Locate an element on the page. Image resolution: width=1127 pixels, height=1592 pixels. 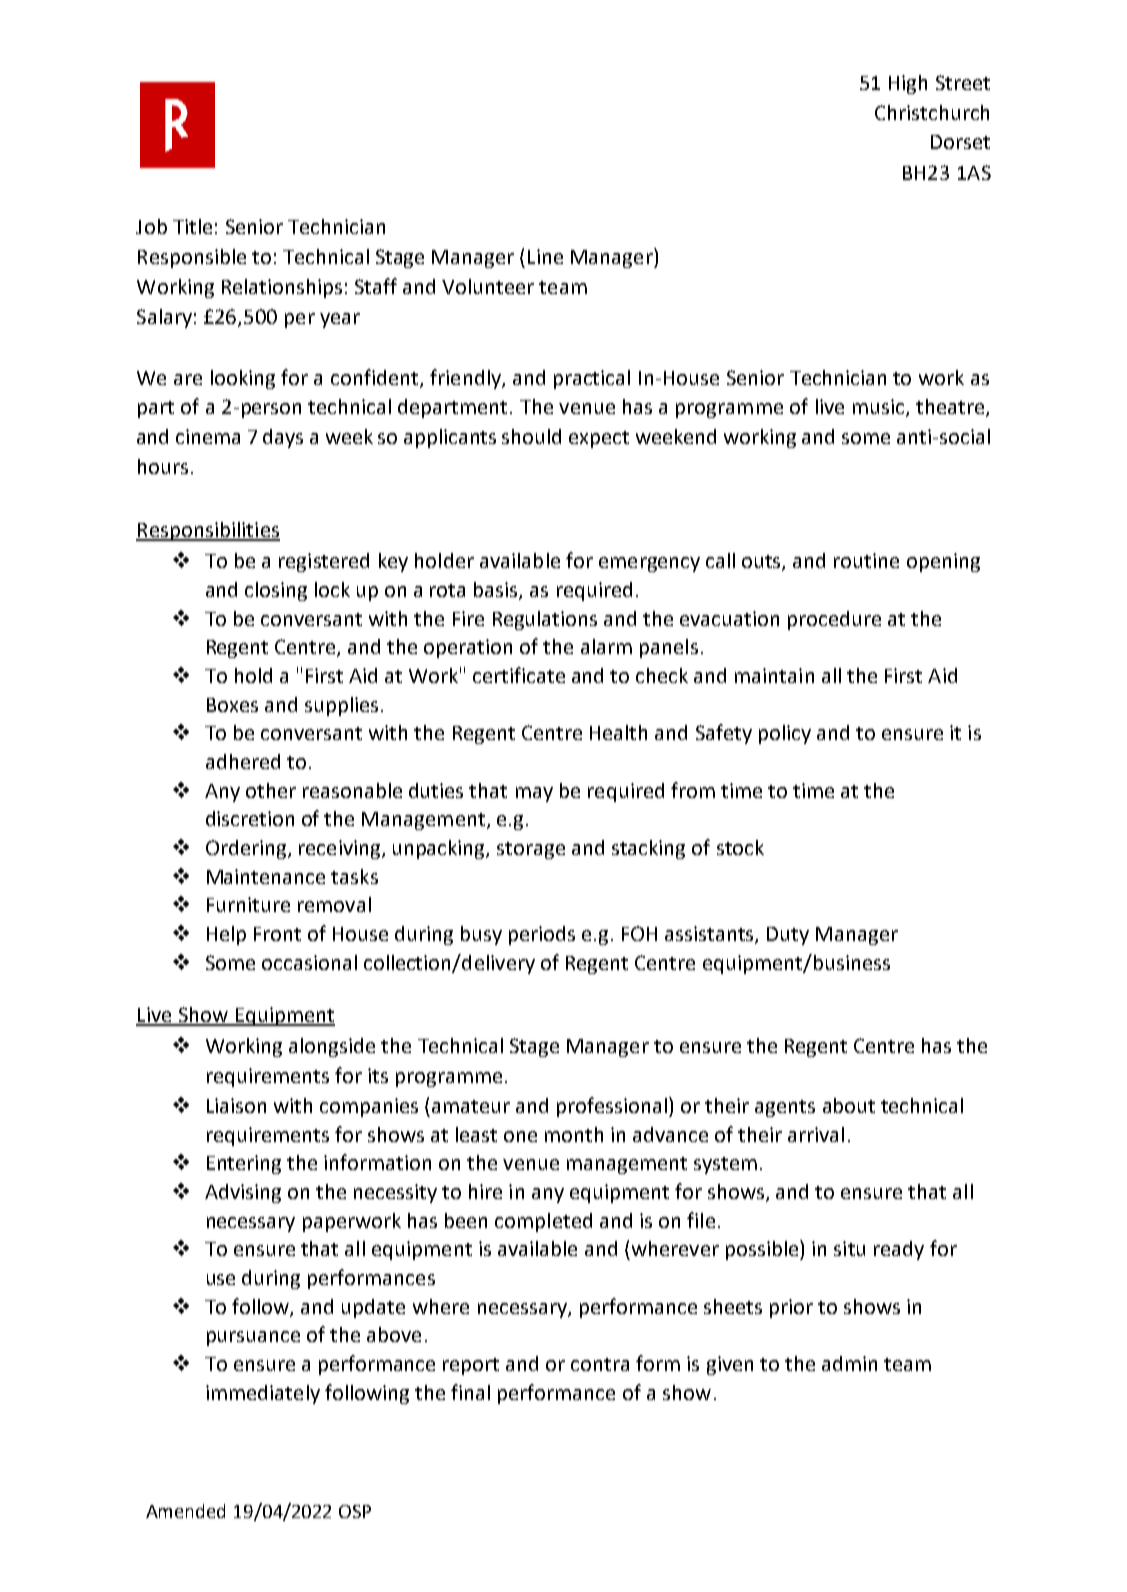
closing is located at coordinates (276, 591).
